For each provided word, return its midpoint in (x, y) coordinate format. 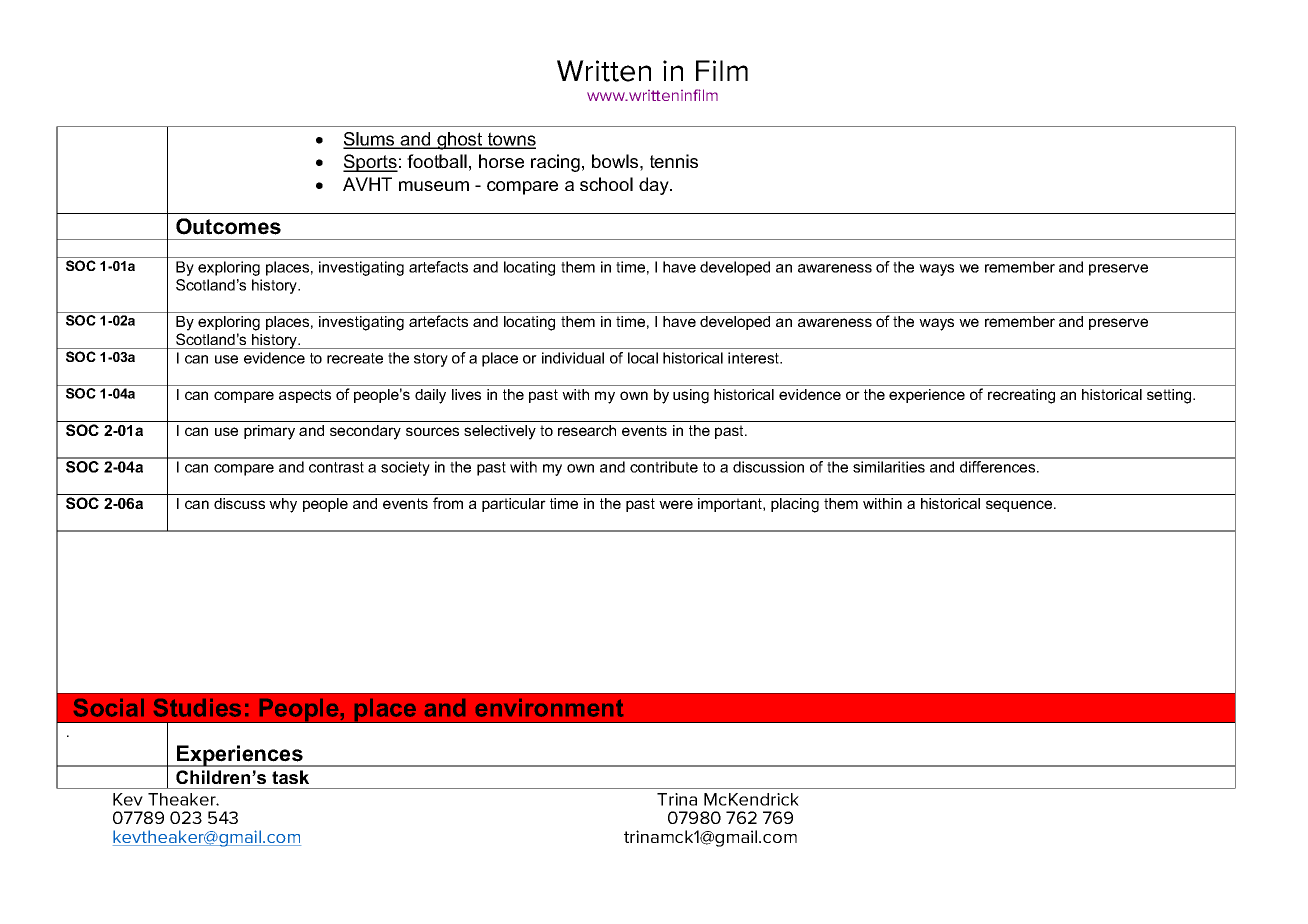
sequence (1020, 506)
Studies (197, 708)
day (655, 186)
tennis (674, 161)
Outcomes (228, 226)
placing (795, 505)
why (283, 505)
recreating (1021, 396)
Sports (370, 163)
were (676, 504)
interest (755, 358)
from (448, 503)
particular (514, 505)
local (643, 358)
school (606, 184)
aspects (305, 396)
